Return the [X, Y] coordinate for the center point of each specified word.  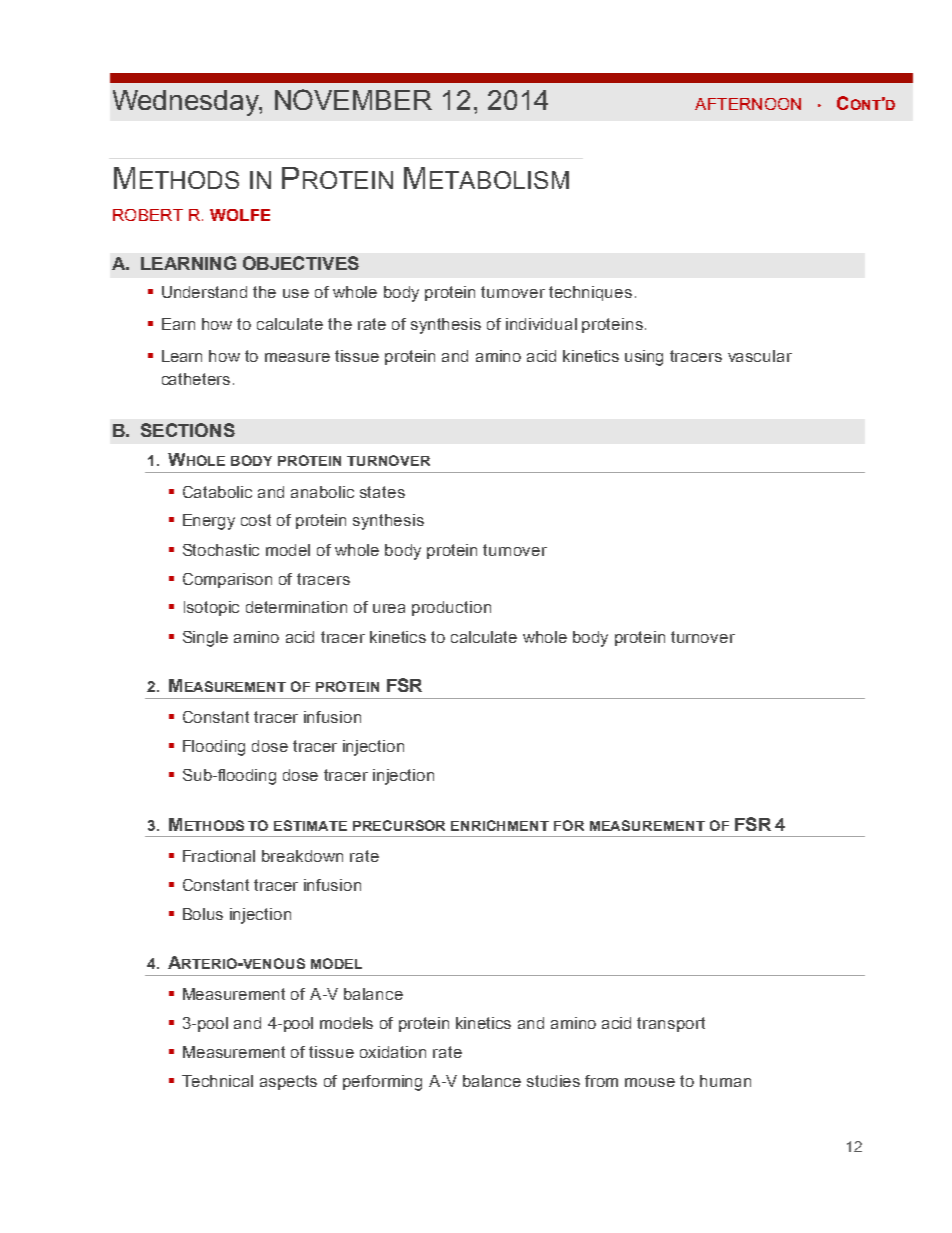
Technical [217, 1081]
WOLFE [240, 215]
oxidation [393, 1052]
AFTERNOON [748, 104]
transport [671, 1024]
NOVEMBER [353, 99]
